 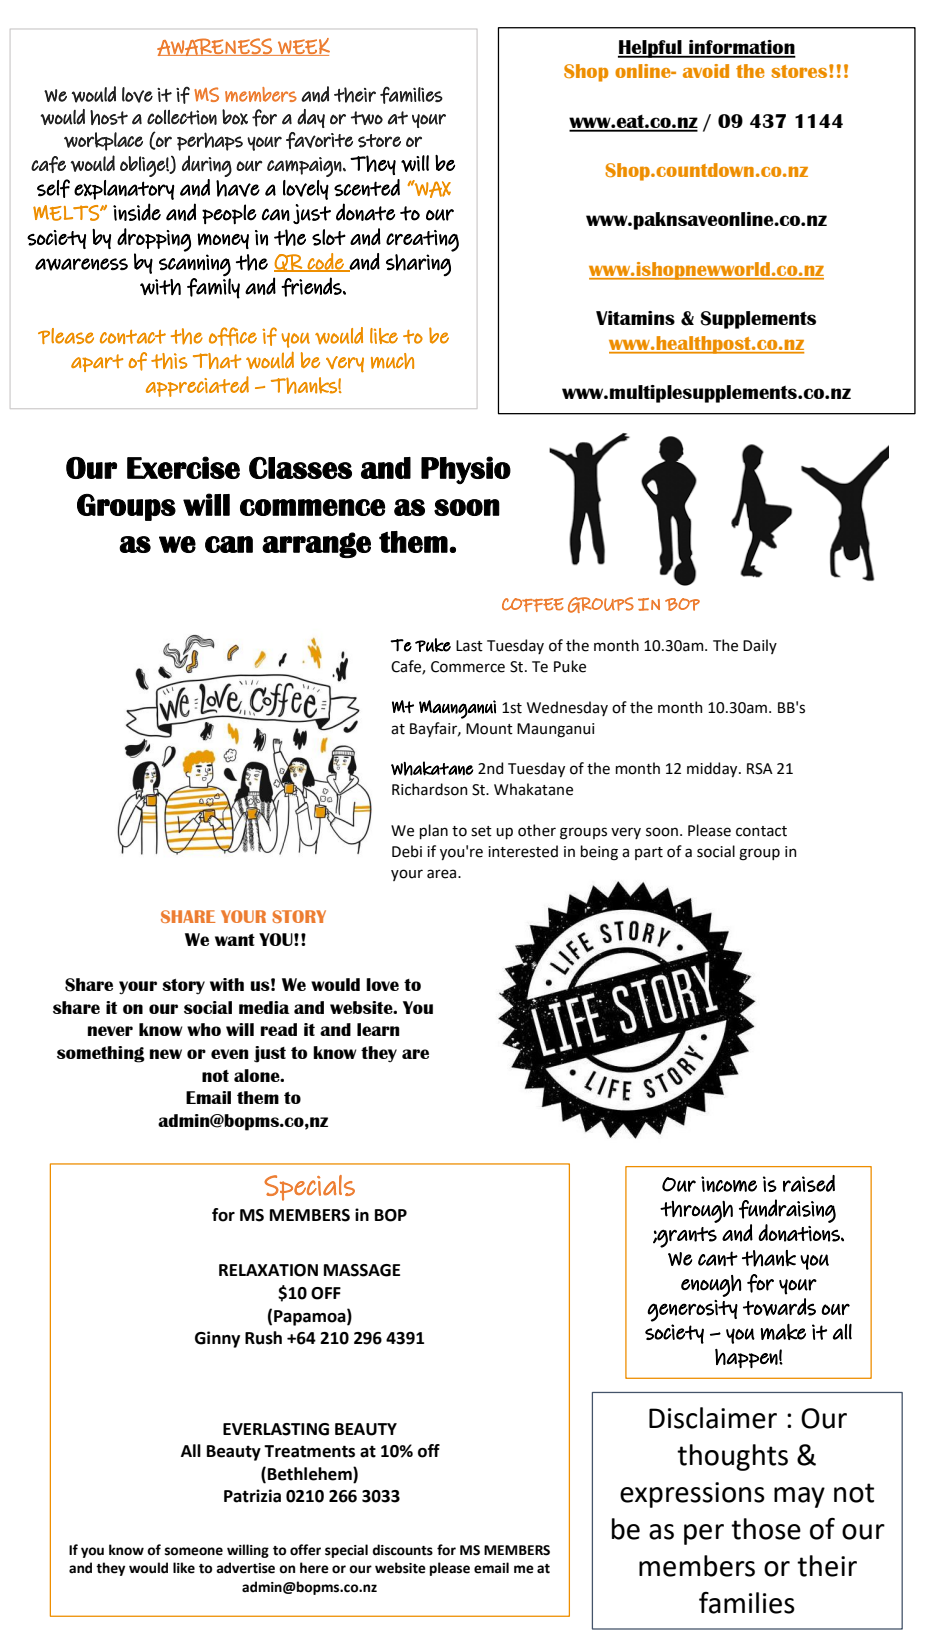 What do you see at coordinates (217, 1339) in the image?
I see `Ginny` at bounding box center [217, 1339].
